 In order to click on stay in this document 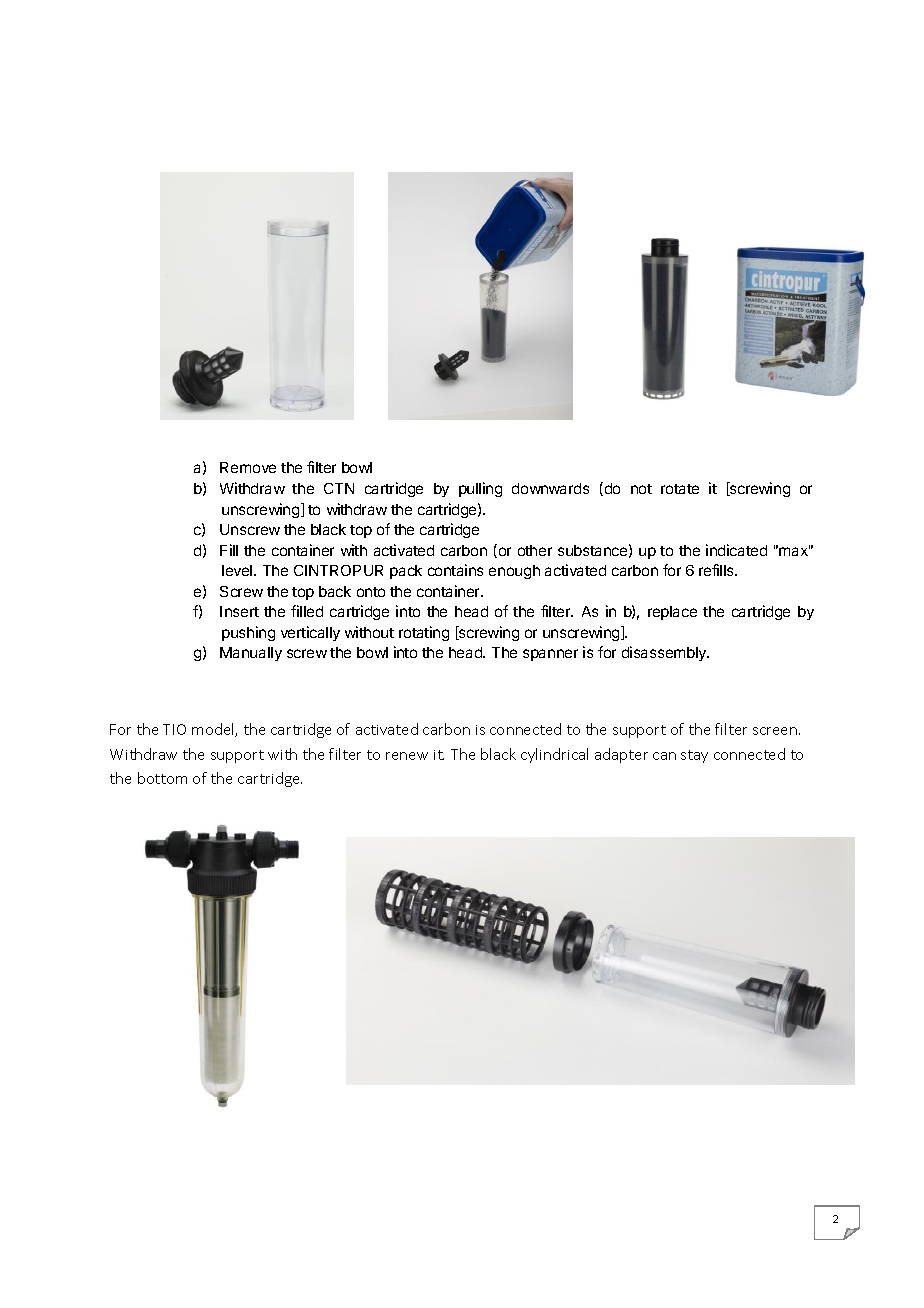, I will do `click(694, 756)`.
